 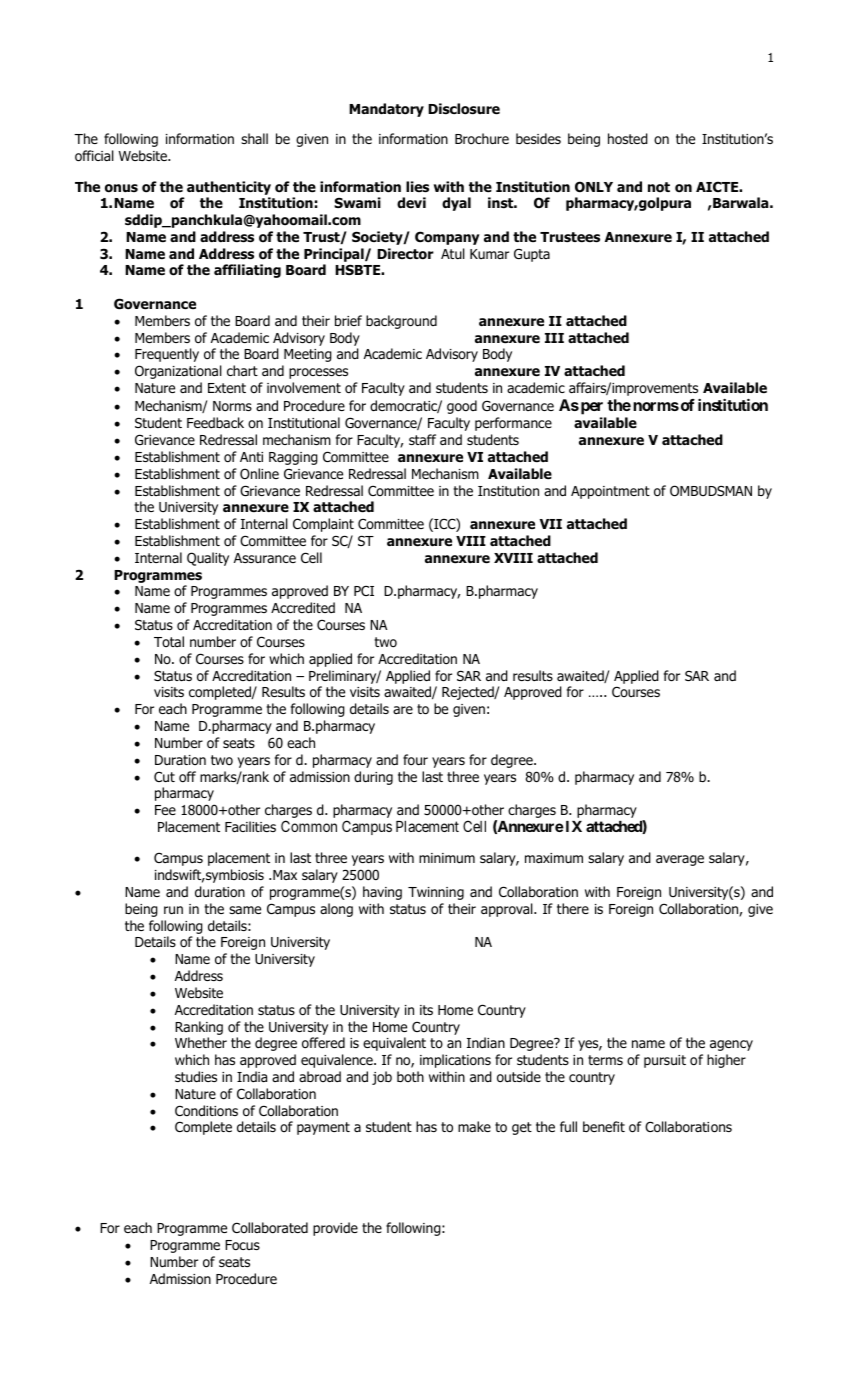 What do you see at coordinates (386, 110) in the screenshot?
I see `Mandatory` at bounding box center [386, 110].
